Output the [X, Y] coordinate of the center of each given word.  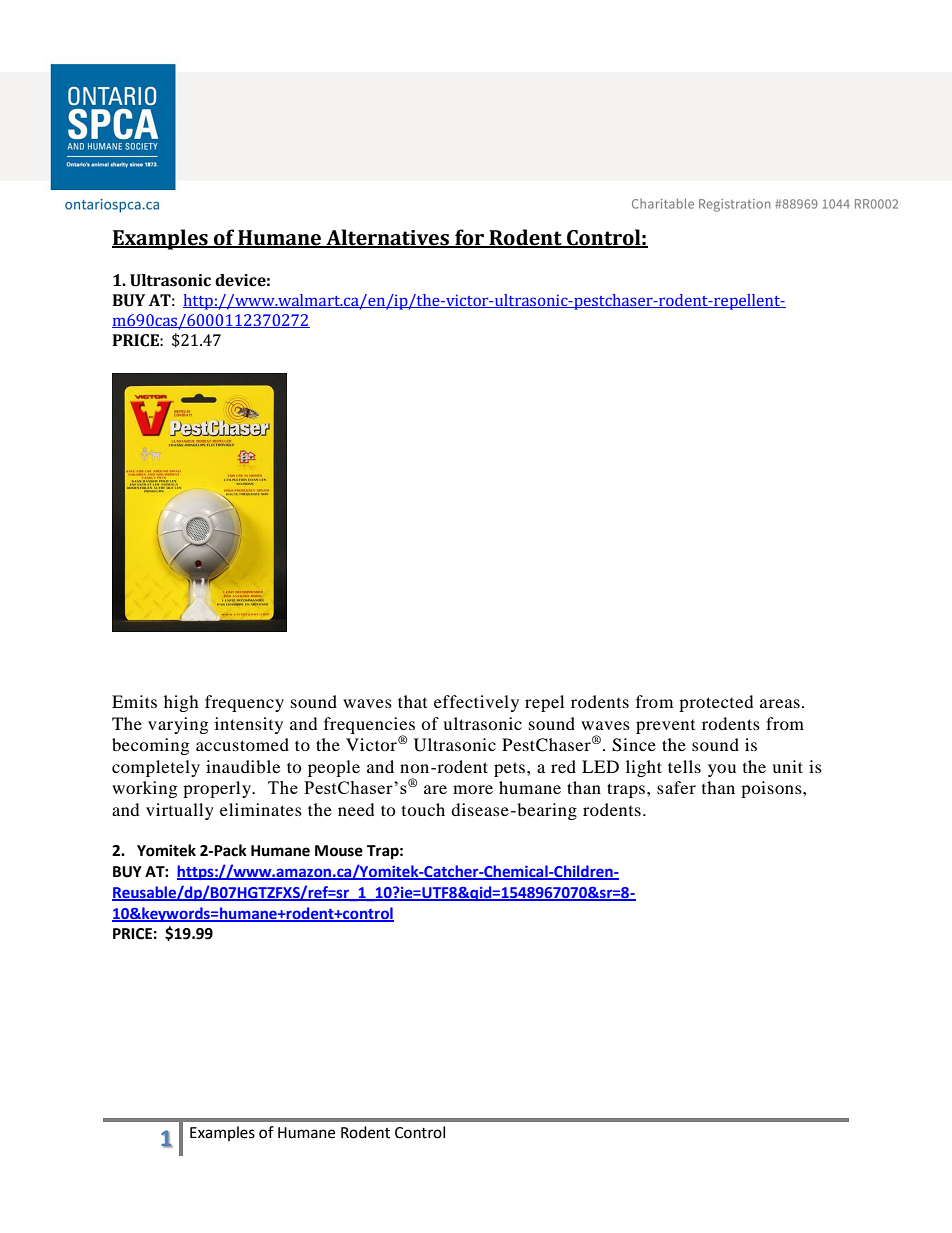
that [412, 701]
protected [716, 703]
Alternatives [387, 238]
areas [780, 703]
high [181, 703]
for [469, 238]
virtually [180, 811]
